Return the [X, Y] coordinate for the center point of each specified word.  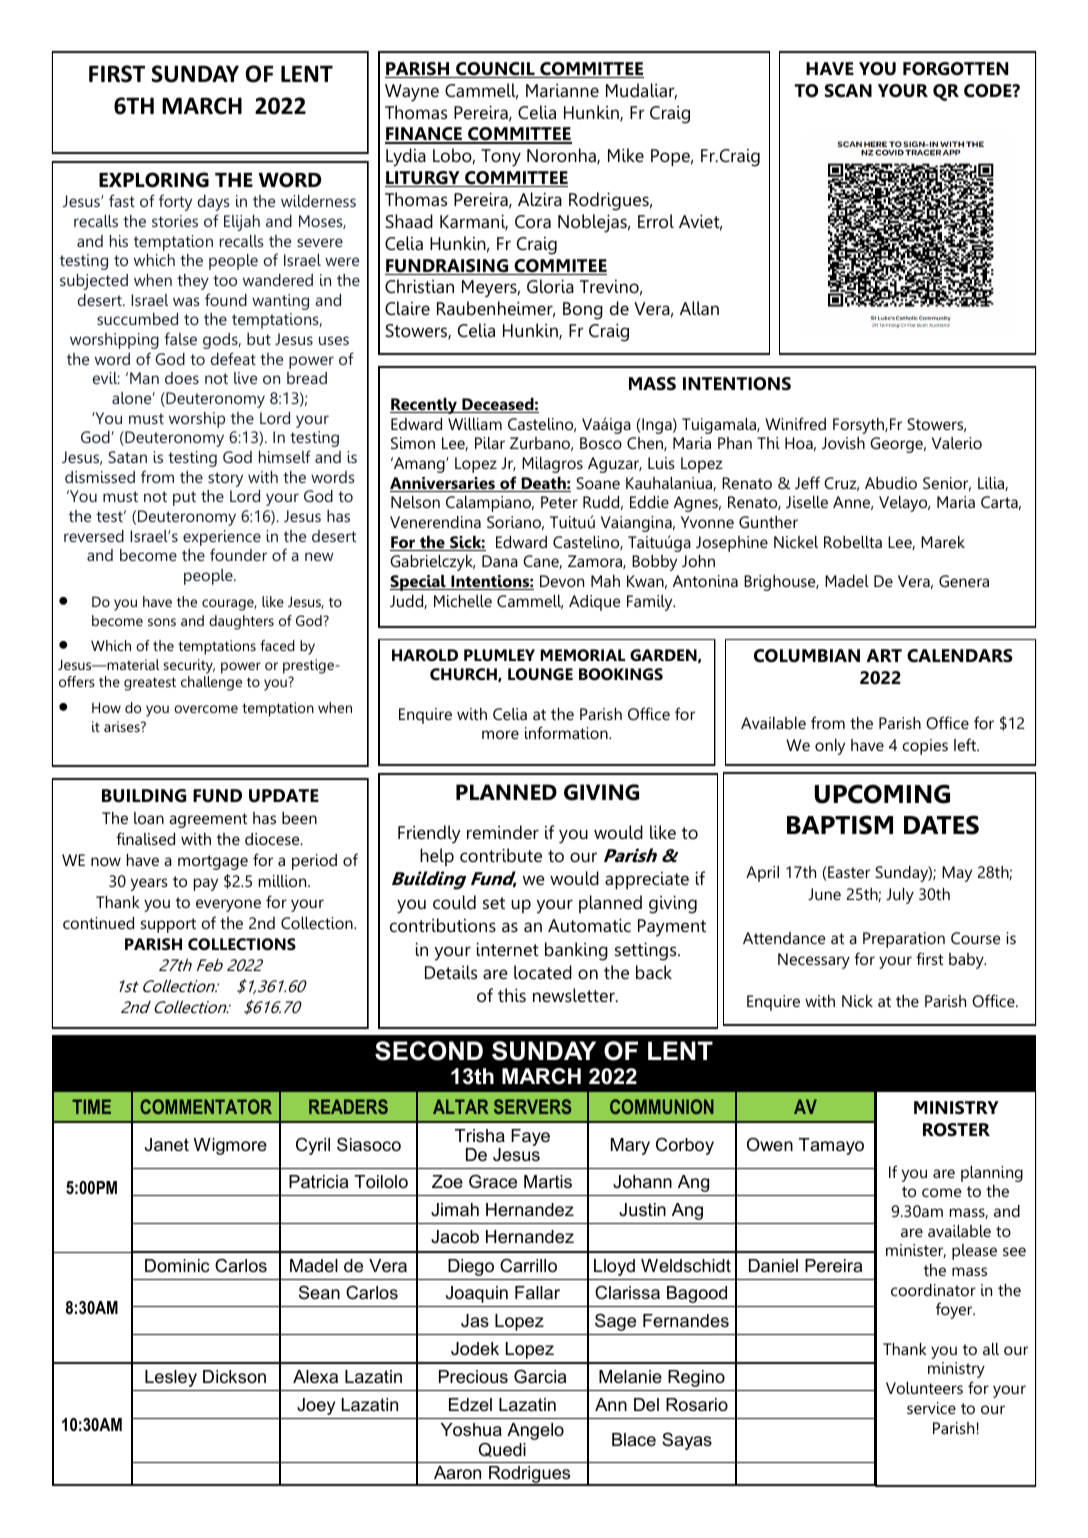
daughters [241, 622]
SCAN [848, 91]
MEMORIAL [583, 655]
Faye [530, 1137]
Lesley [171, 1378]
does [182, 378]
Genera [964, 581]
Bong [583, 311]
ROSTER [956, 1130]
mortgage [213, 862]
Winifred [795, 423]
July [900, 896]
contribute [501, 855]
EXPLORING [154, 180]
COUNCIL [495, 70]
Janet [167, 1145]
